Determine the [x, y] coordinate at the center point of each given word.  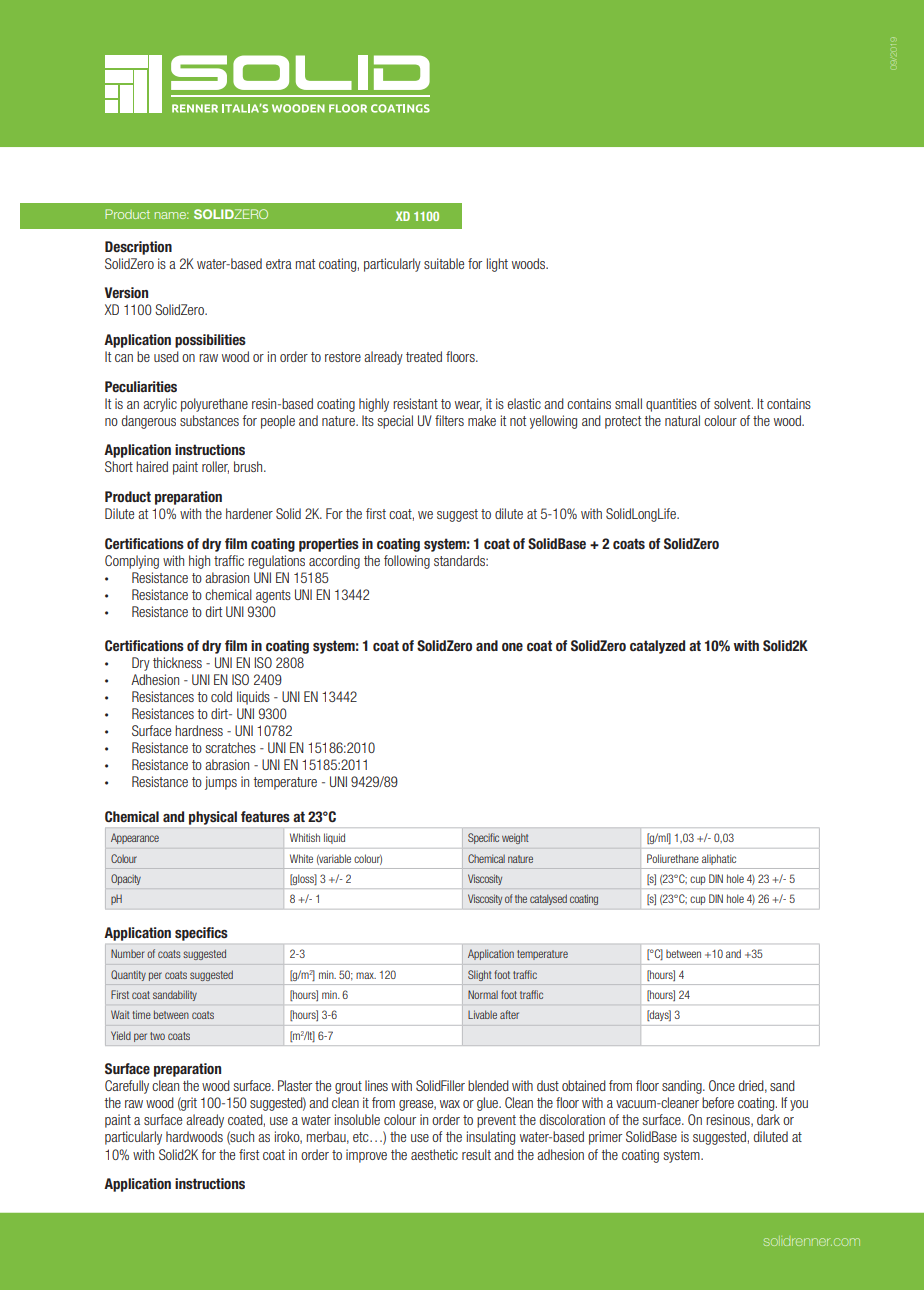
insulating [491, 1138]
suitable [444, 263]
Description [138, 248]
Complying [132, 562]
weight [515, 838]
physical [213, 818]
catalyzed [657, 647]
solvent [733, 403]
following [407, 562]
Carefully [127, 1087]
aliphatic [719, 859]
